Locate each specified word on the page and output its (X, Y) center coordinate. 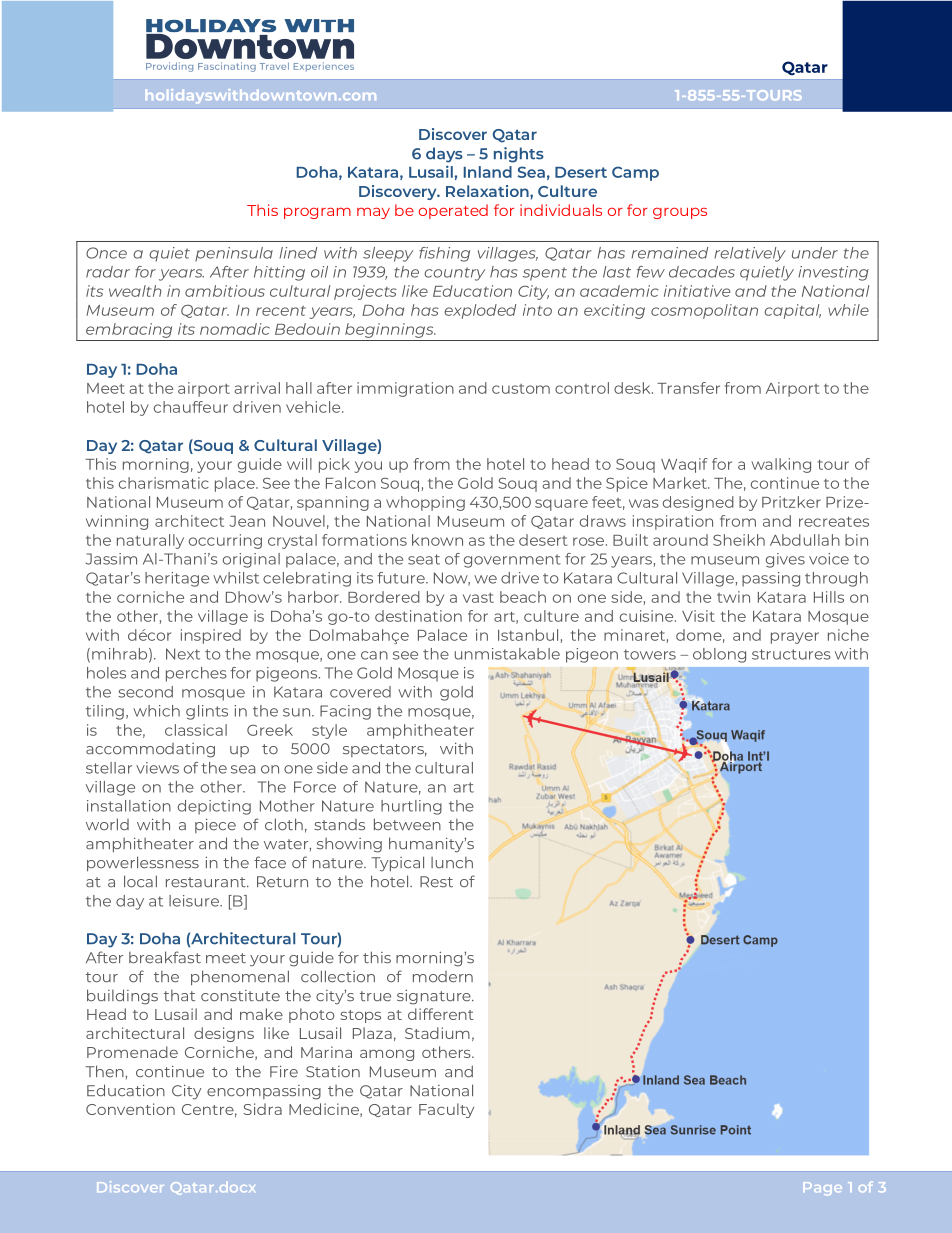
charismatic (164, 483)
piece (215, 826)
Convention (130, 1109)
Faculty (446, 1110)
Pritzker (791, 502)
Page (822, 1188)
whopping (425, 503)
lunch (452, 862)
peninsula (234, 254)
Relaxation (488, 191)
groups (680, 213)
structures (791, 654)
